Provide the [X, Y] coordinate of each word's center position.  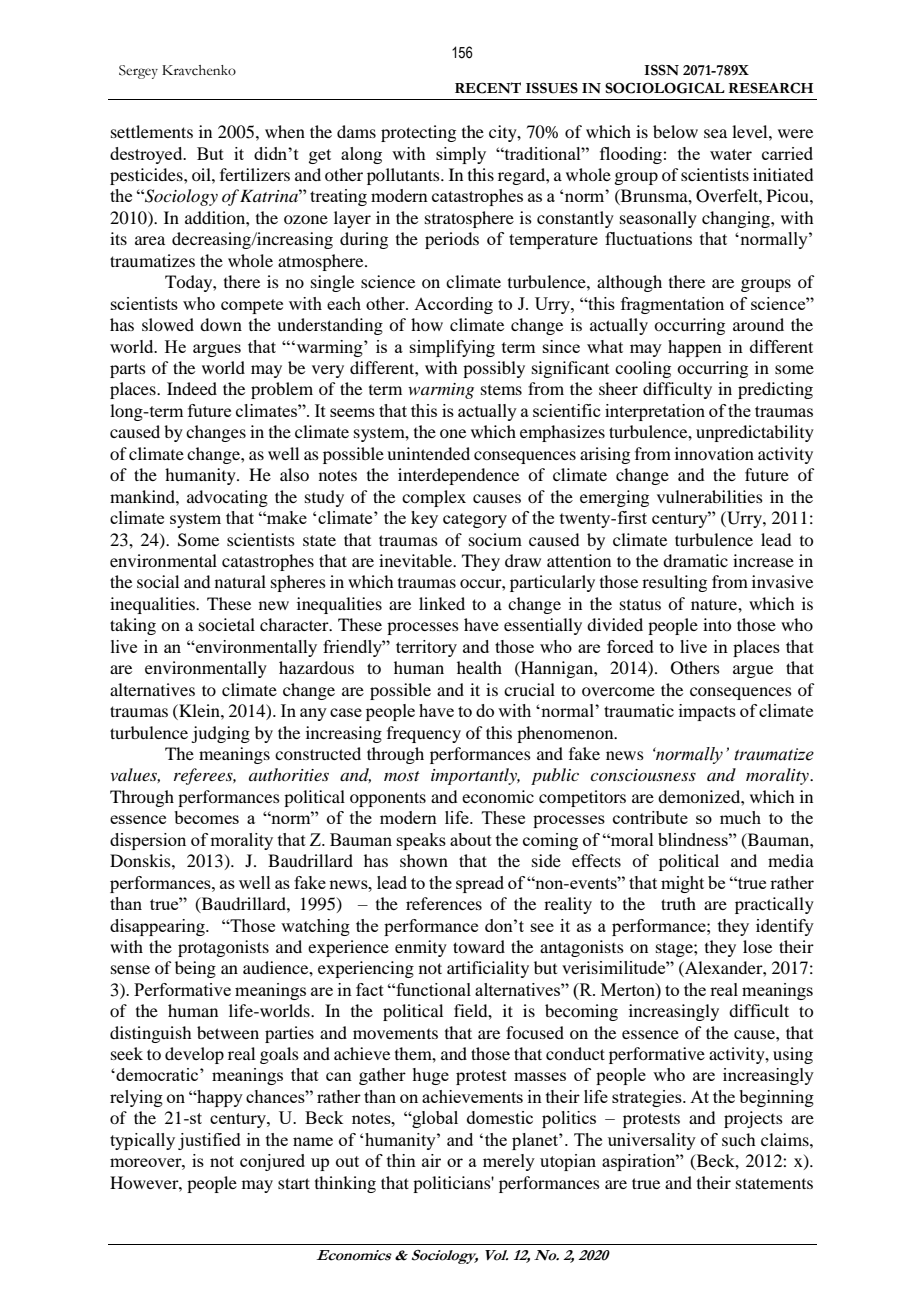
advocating [227, 498]
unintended [428, 453]
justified [209, 1141]
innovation [714, 453]
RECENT [488, 88]
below [675, 131]
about [471, 839]
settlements [152, 131]
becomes [206, 817]
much [740, 817]
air [431, 1160]
